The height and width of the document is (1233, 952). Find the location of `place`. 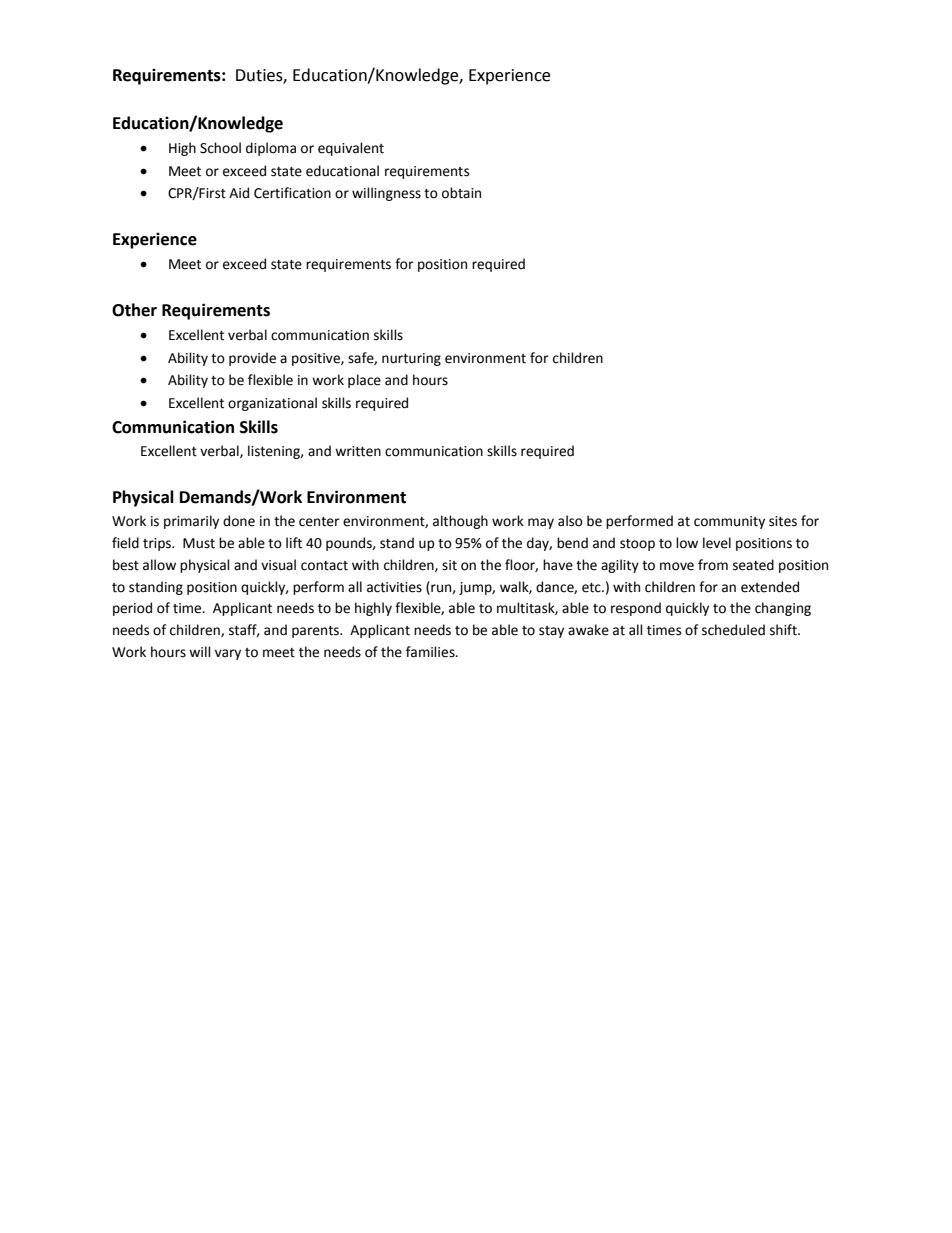

place is located at coordinates (364, 381).
